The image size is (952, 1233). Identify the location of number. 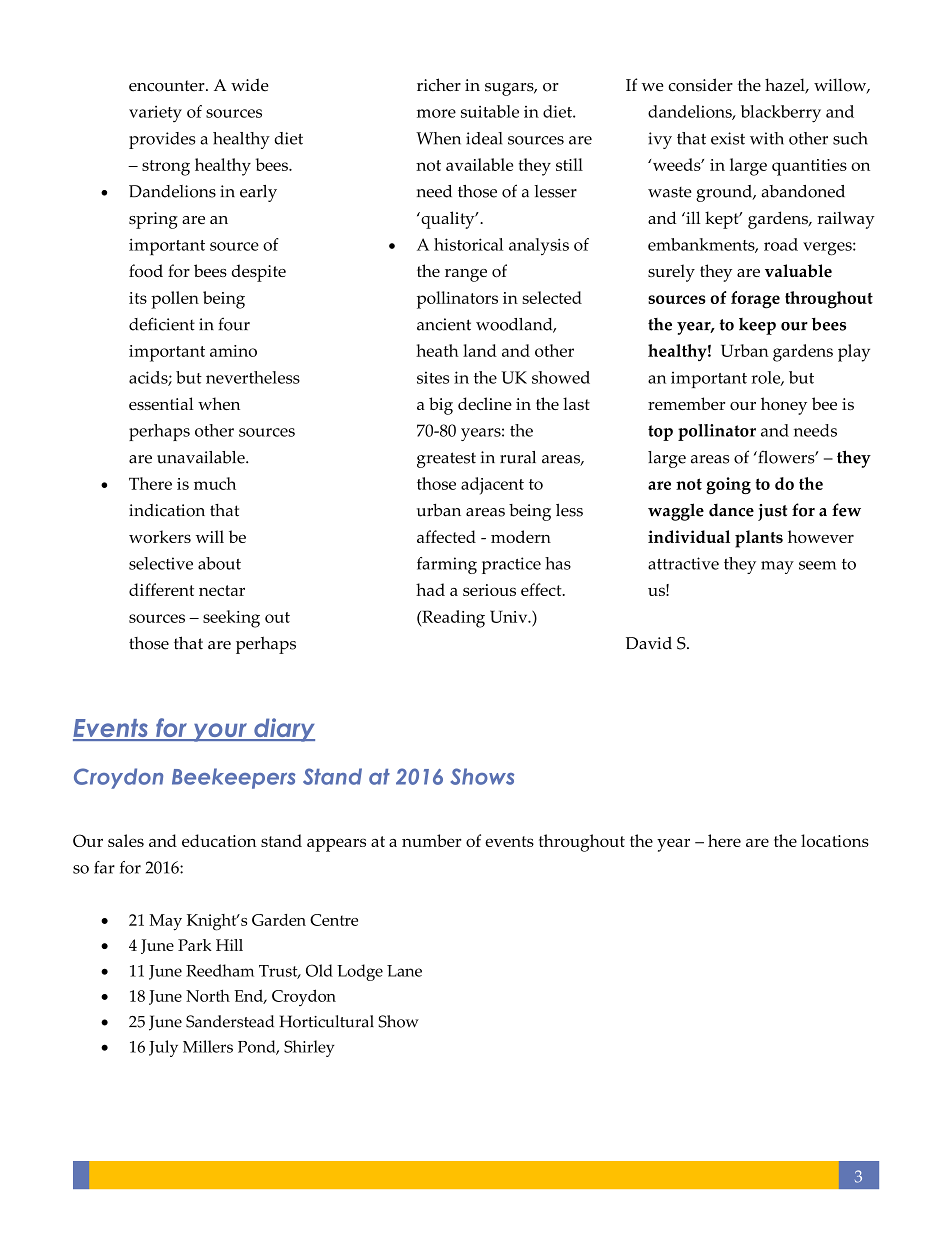
(432, 840).
